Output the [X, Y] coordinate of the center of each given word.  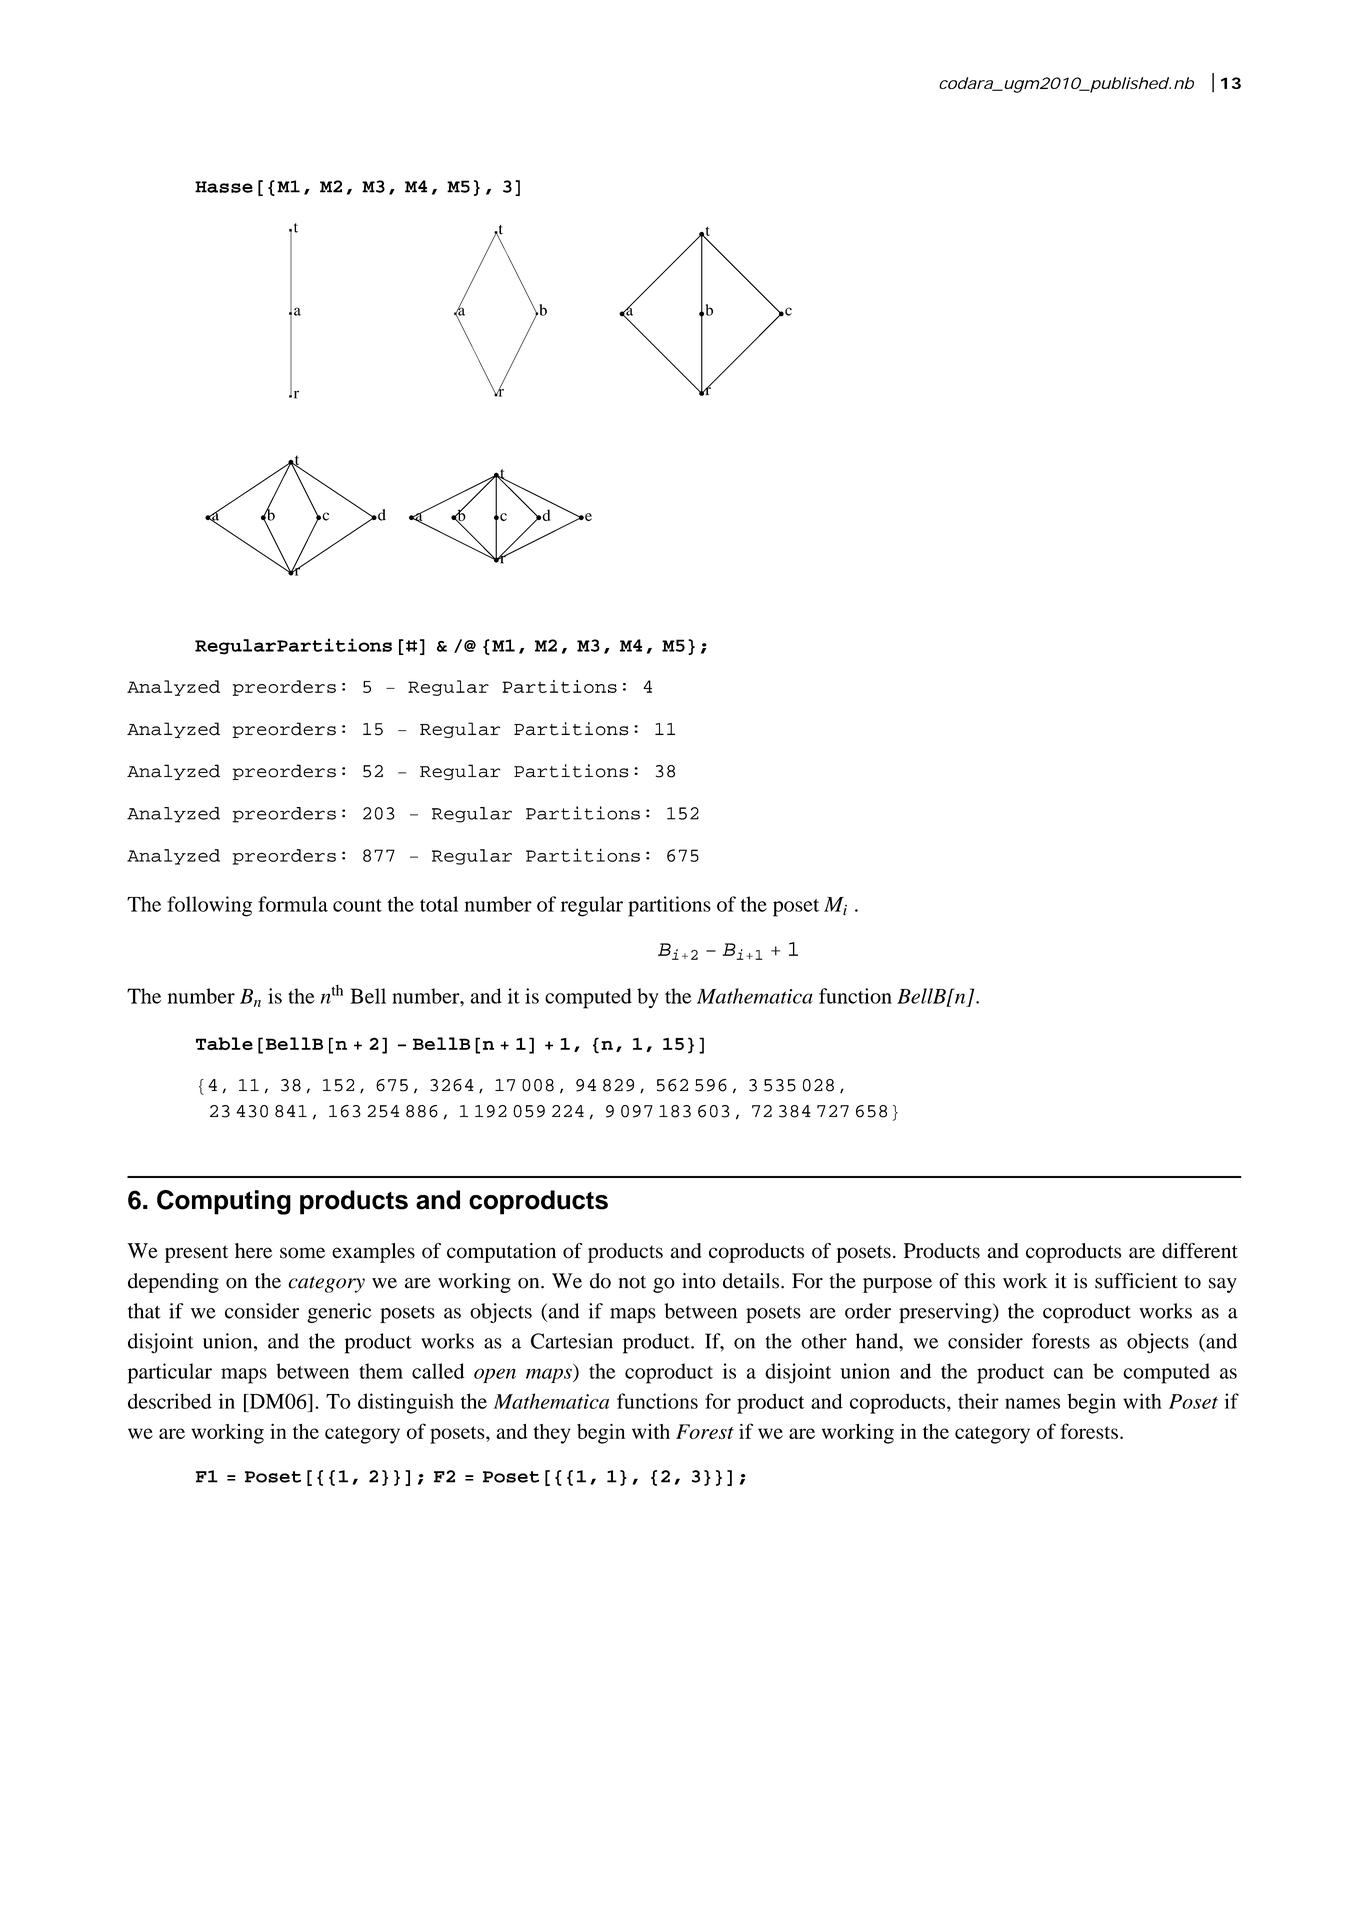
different [1200, 1251]
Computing [224, 1202]
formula [293, 904]
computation [501, 1253]
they [552, 1434]
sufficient [1136, 1281]
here [253, 1251]
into [699, 1281]
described [170, 1401]
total [439, 904]
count [357, 905]
